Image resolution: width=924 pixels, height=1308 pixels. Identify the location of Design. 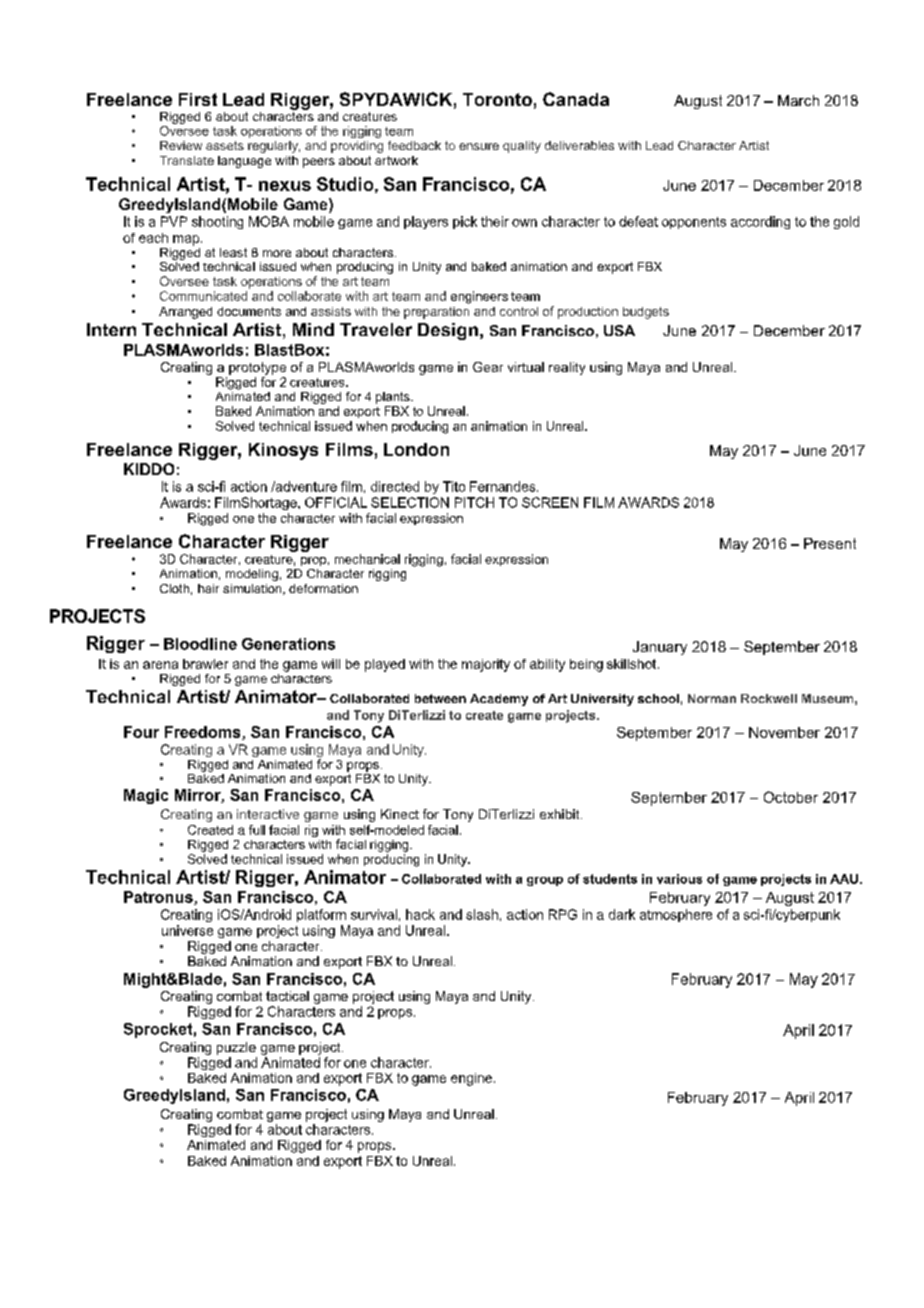
(448, 331).
